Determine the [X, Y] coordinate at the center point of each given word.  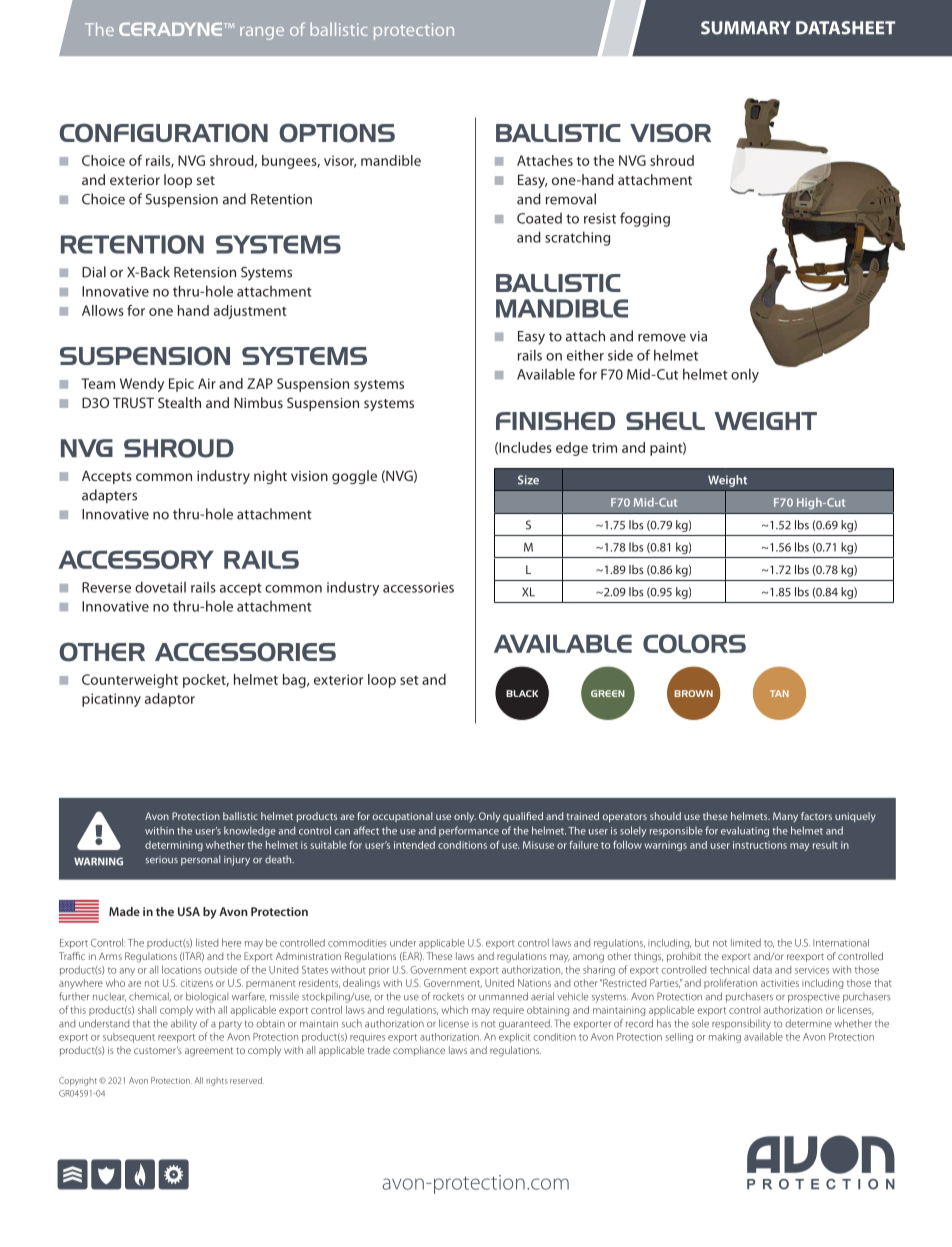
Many [785, 817]
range [262, 33]
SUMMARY [746, 28]
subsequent [129, 1038]
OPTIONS [337, 133]
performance [469, 831]
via [698, 336]
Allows [103, 310]
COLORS [694, 643]
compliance [419, 1051]
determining [174, 846]
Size [528, 480]
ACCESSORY [136, 559]
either [585, 355]
